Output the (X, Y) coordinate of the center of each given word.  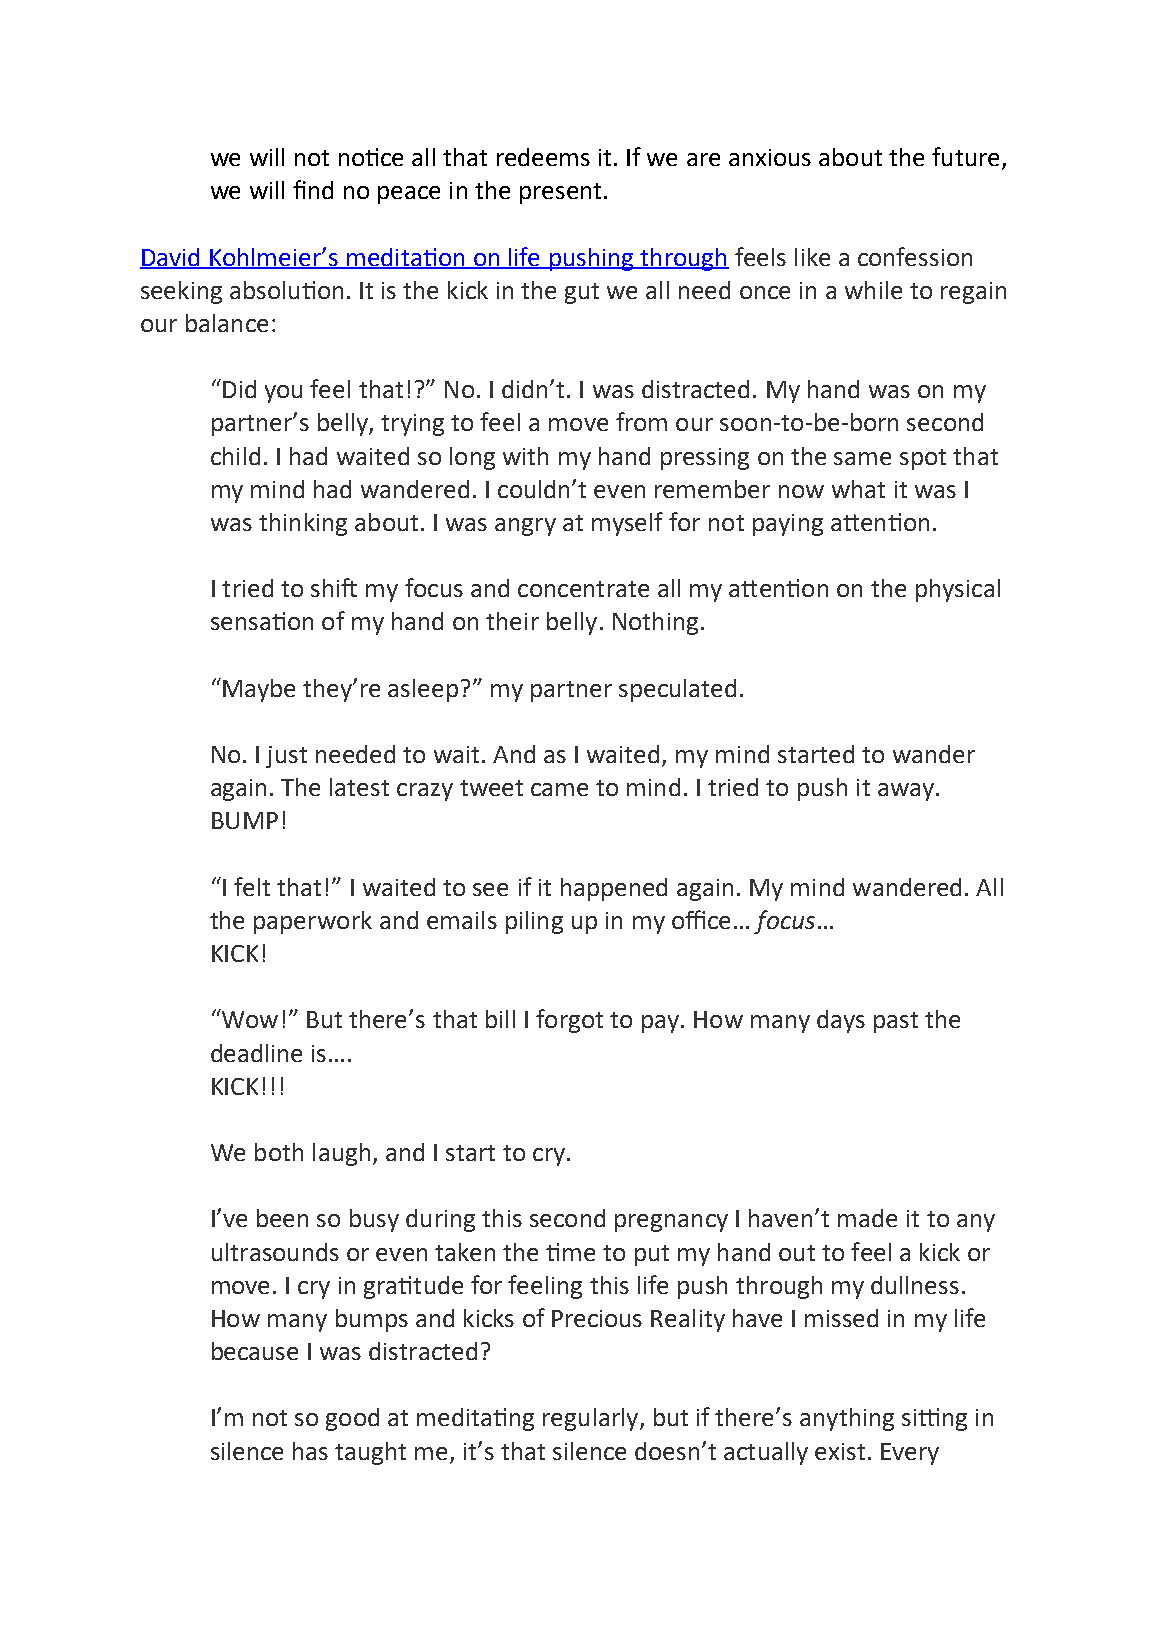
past (896, 1022)
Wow (248, 1018)
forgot (569, 1021)
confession (915, 256)
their (512, 621)
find (313, 189)
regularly (592, 1419)
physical (958, 590)
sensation (262, 621)
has (310, 1451)
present (560, 193)
